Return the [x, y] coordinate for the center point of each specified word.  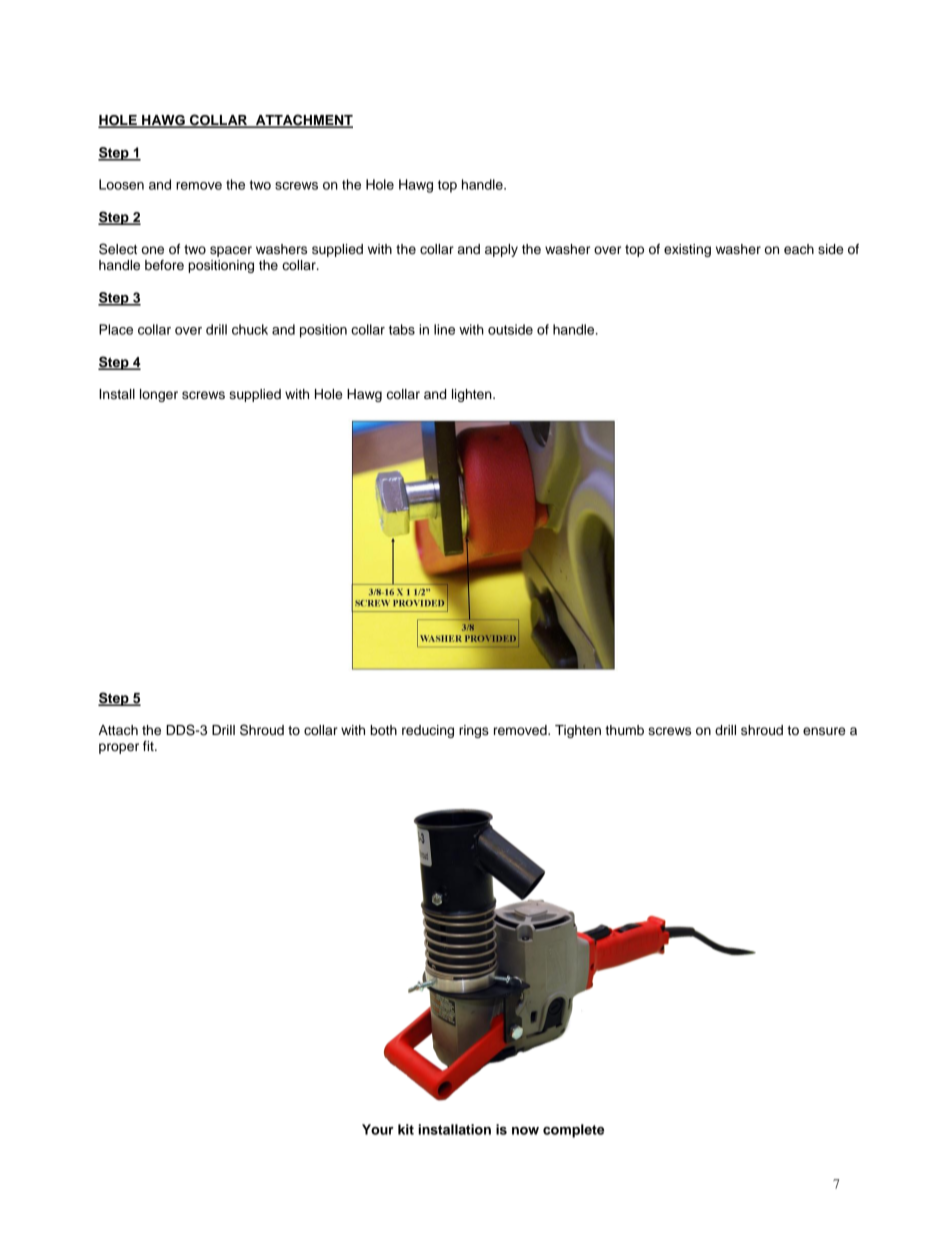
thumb [624, 730]
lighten [473, 395]
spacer [231, 251]
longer [159, 395]
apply [501, 250]
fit [149, 746]
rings [474, 731]
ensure [824, 731]
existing [687, 250]
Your [378, 1129]
